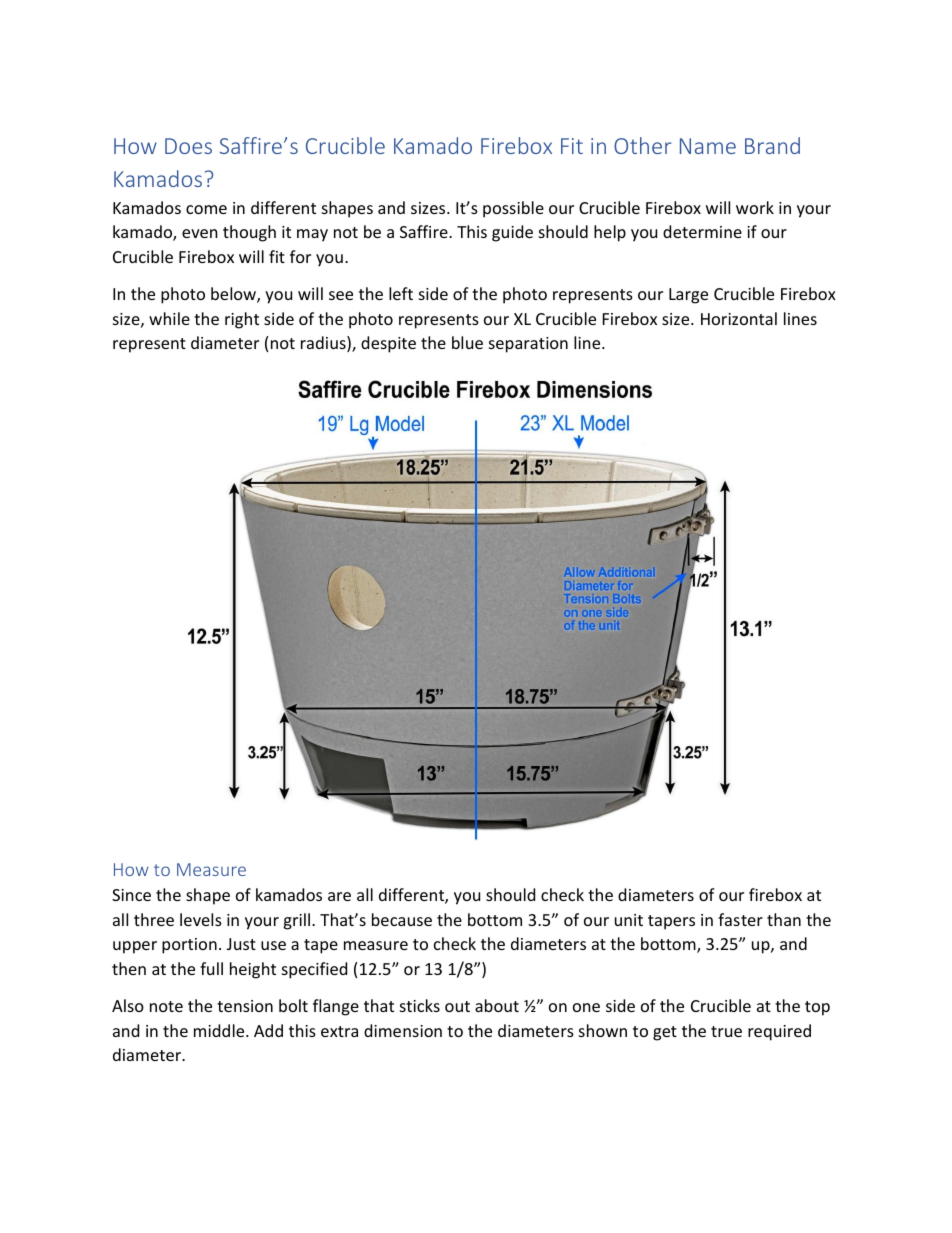  Describe the element at coordinates (245, 1006) in the screenshot. I see `tension` at that location.
